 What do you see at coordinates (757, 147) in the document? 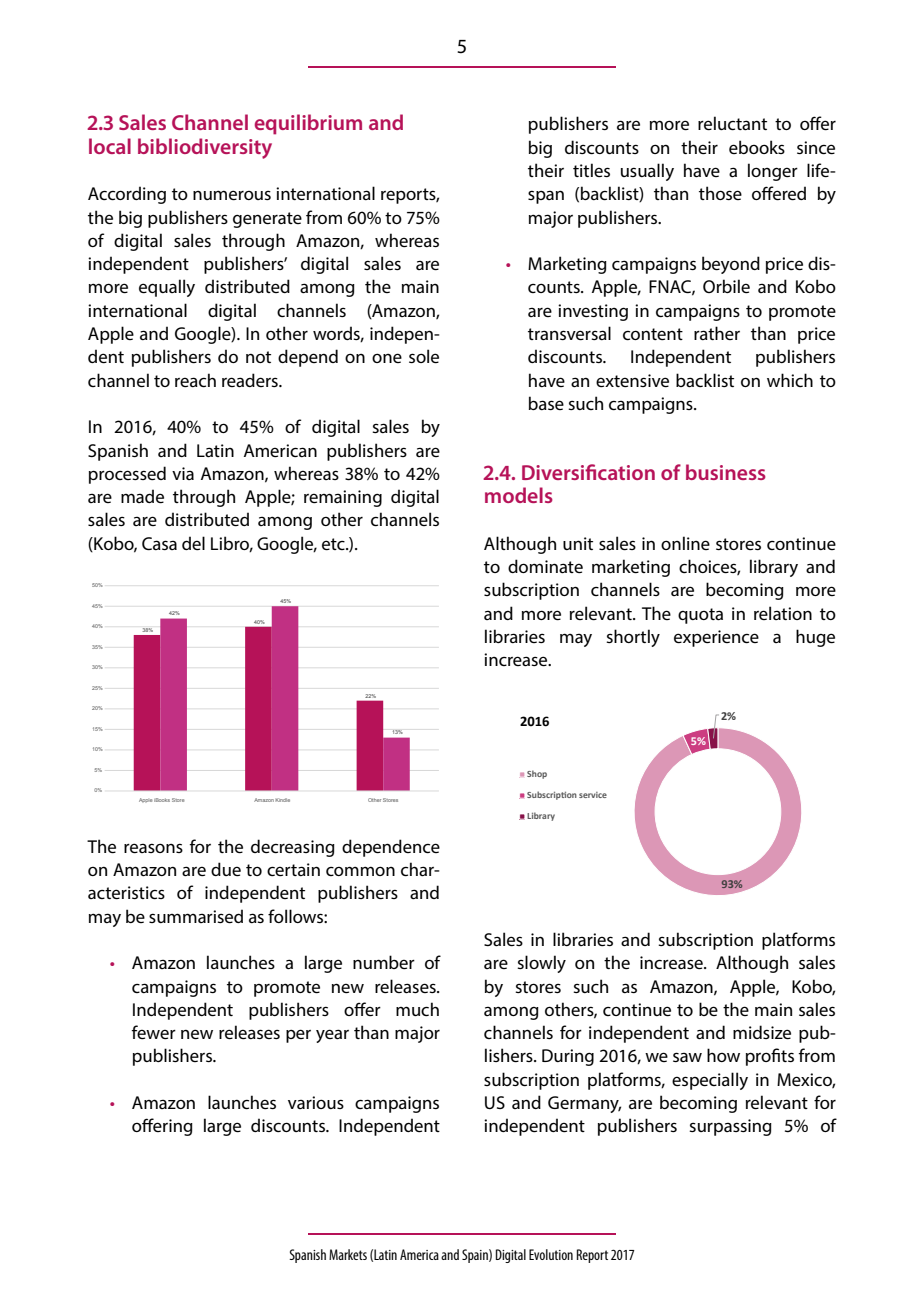
I see `ebooks` at bounding box center [757, 147].
